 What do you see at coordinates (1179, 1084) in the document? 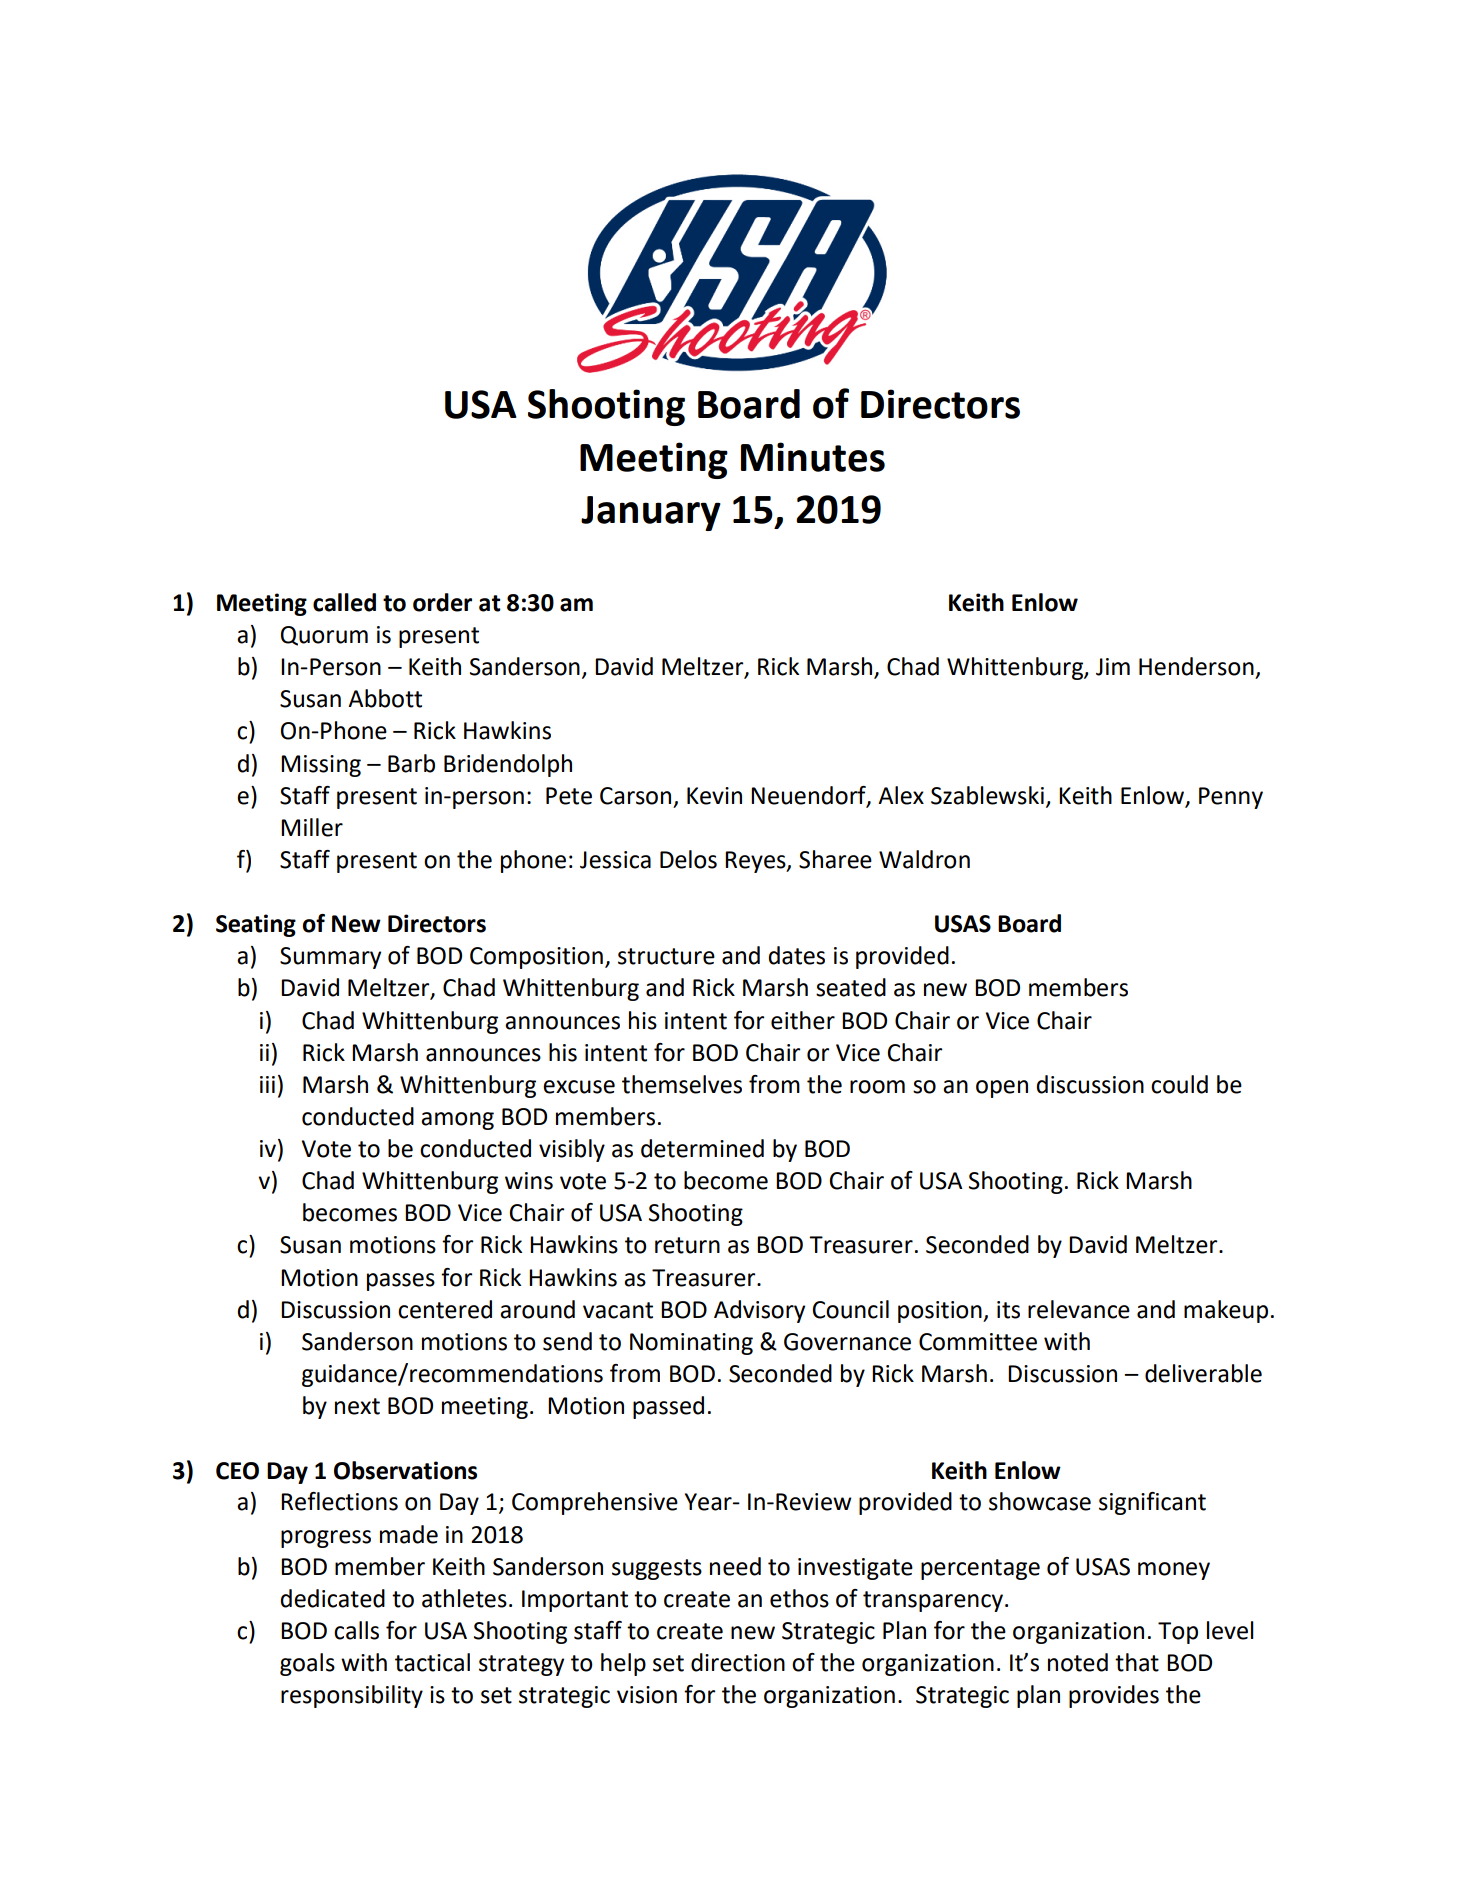
I see `could` at bounding box center [1179, 1084].
